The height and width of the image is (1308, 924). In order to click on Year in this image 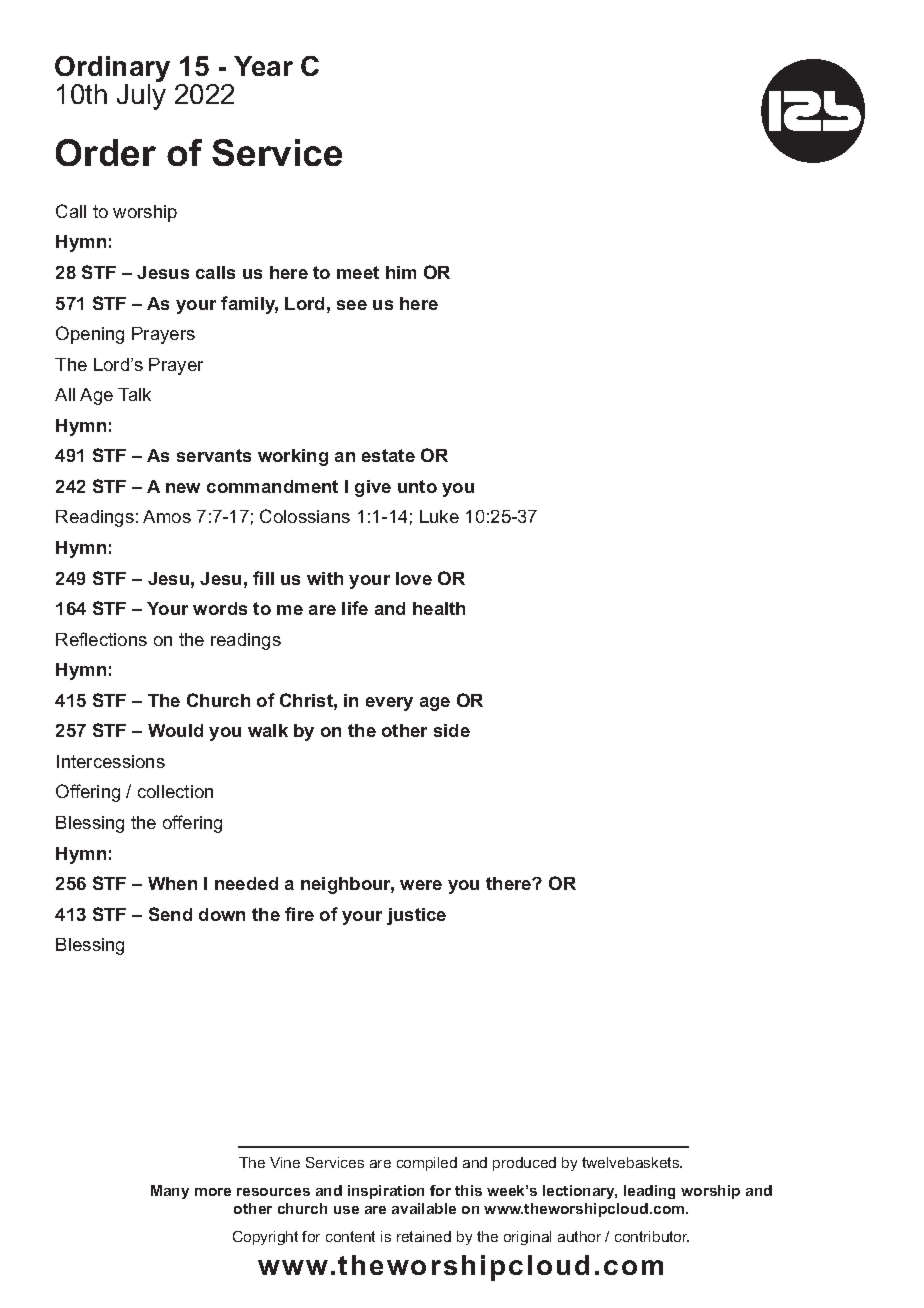, I will do `click(263, 66)`.
